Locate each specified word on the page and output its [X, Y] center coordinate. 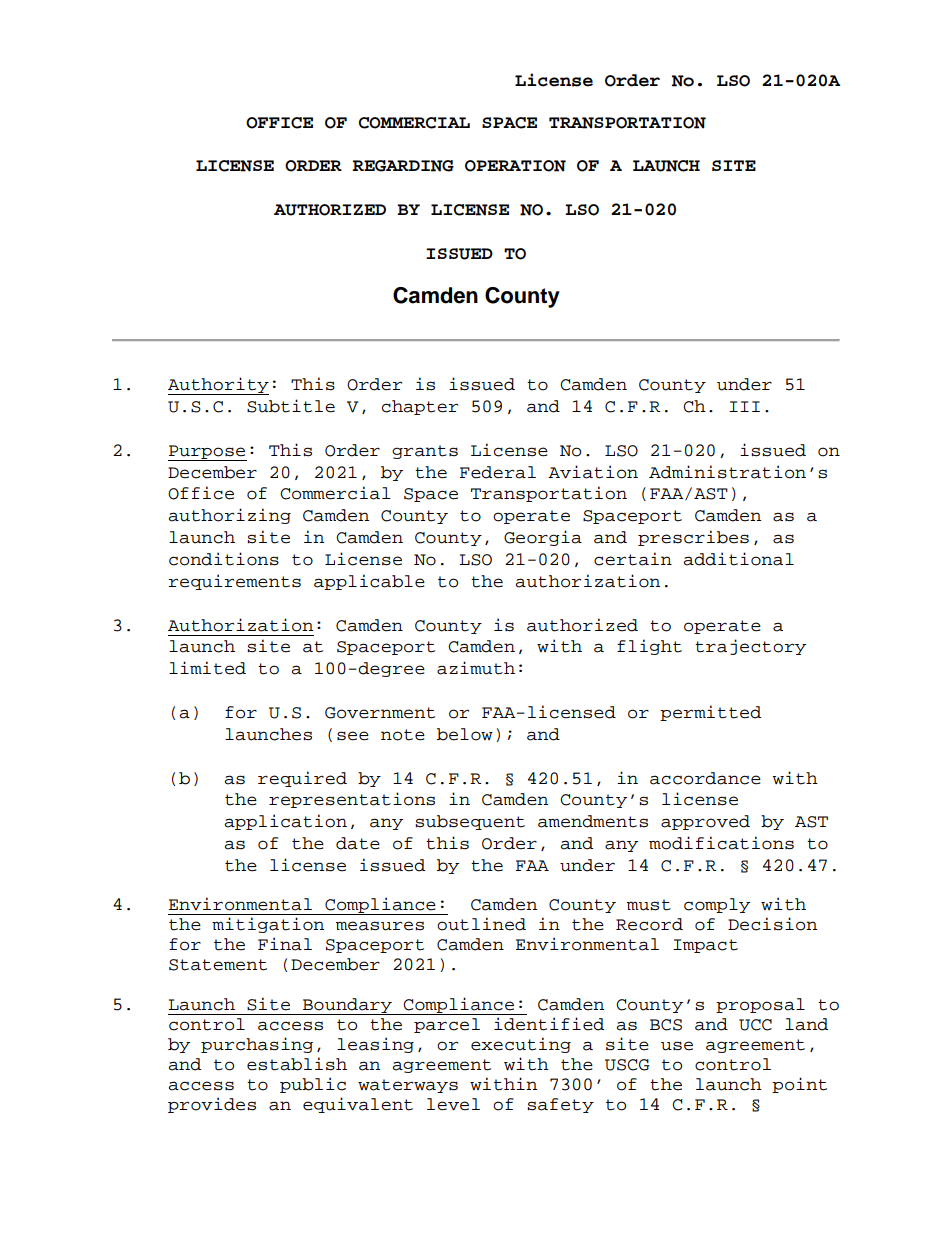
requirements [235, 582]
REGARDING [403, 166]
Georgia [543, 538]
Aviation [593, 472]
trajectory [750, 647]
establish [297, 1064]
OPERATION [515, 166]
